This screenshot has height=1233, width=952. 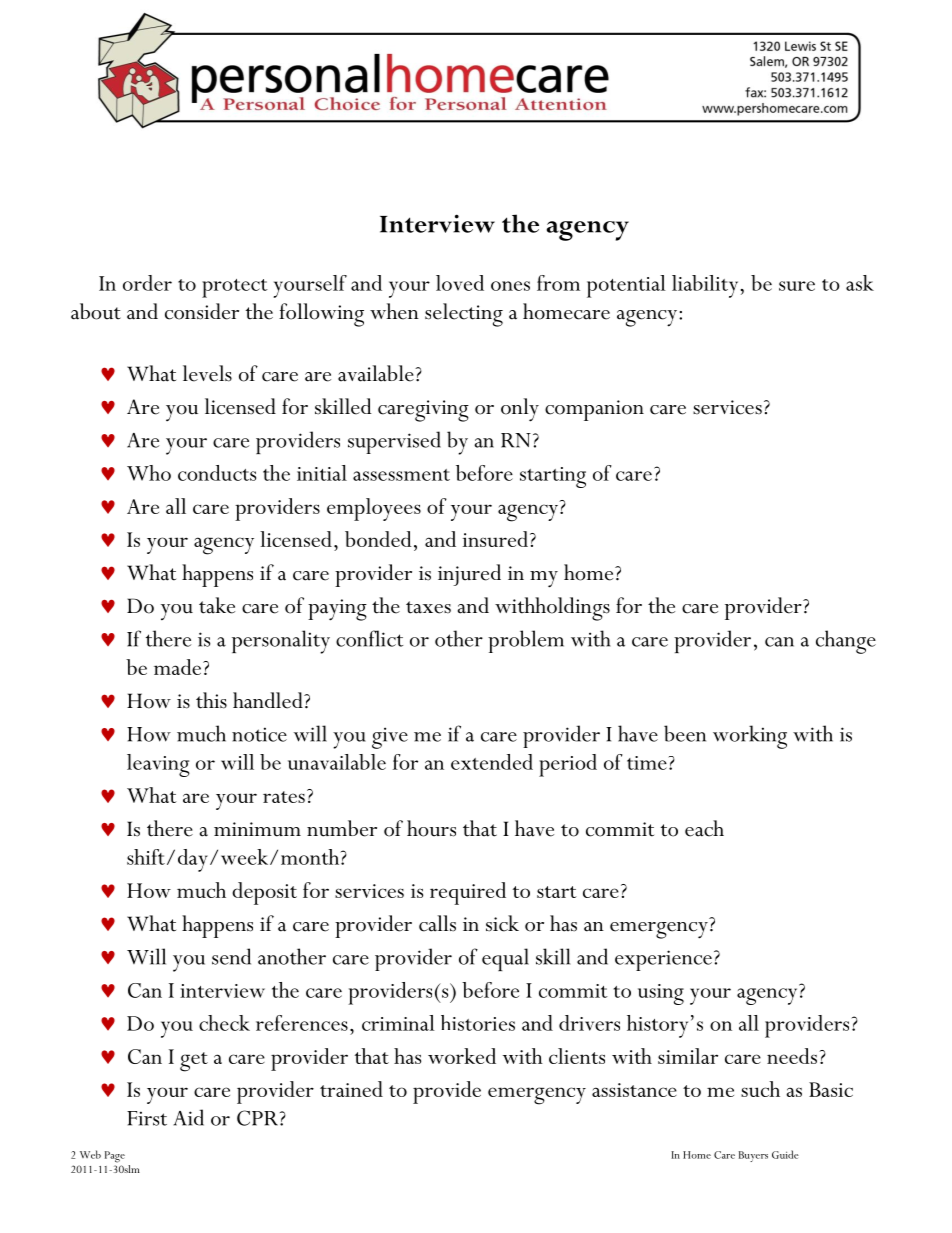 What do you see at coordinates (462, 1056) in the screenshot?
I see `worked` at bounding box center [462, 1056].
